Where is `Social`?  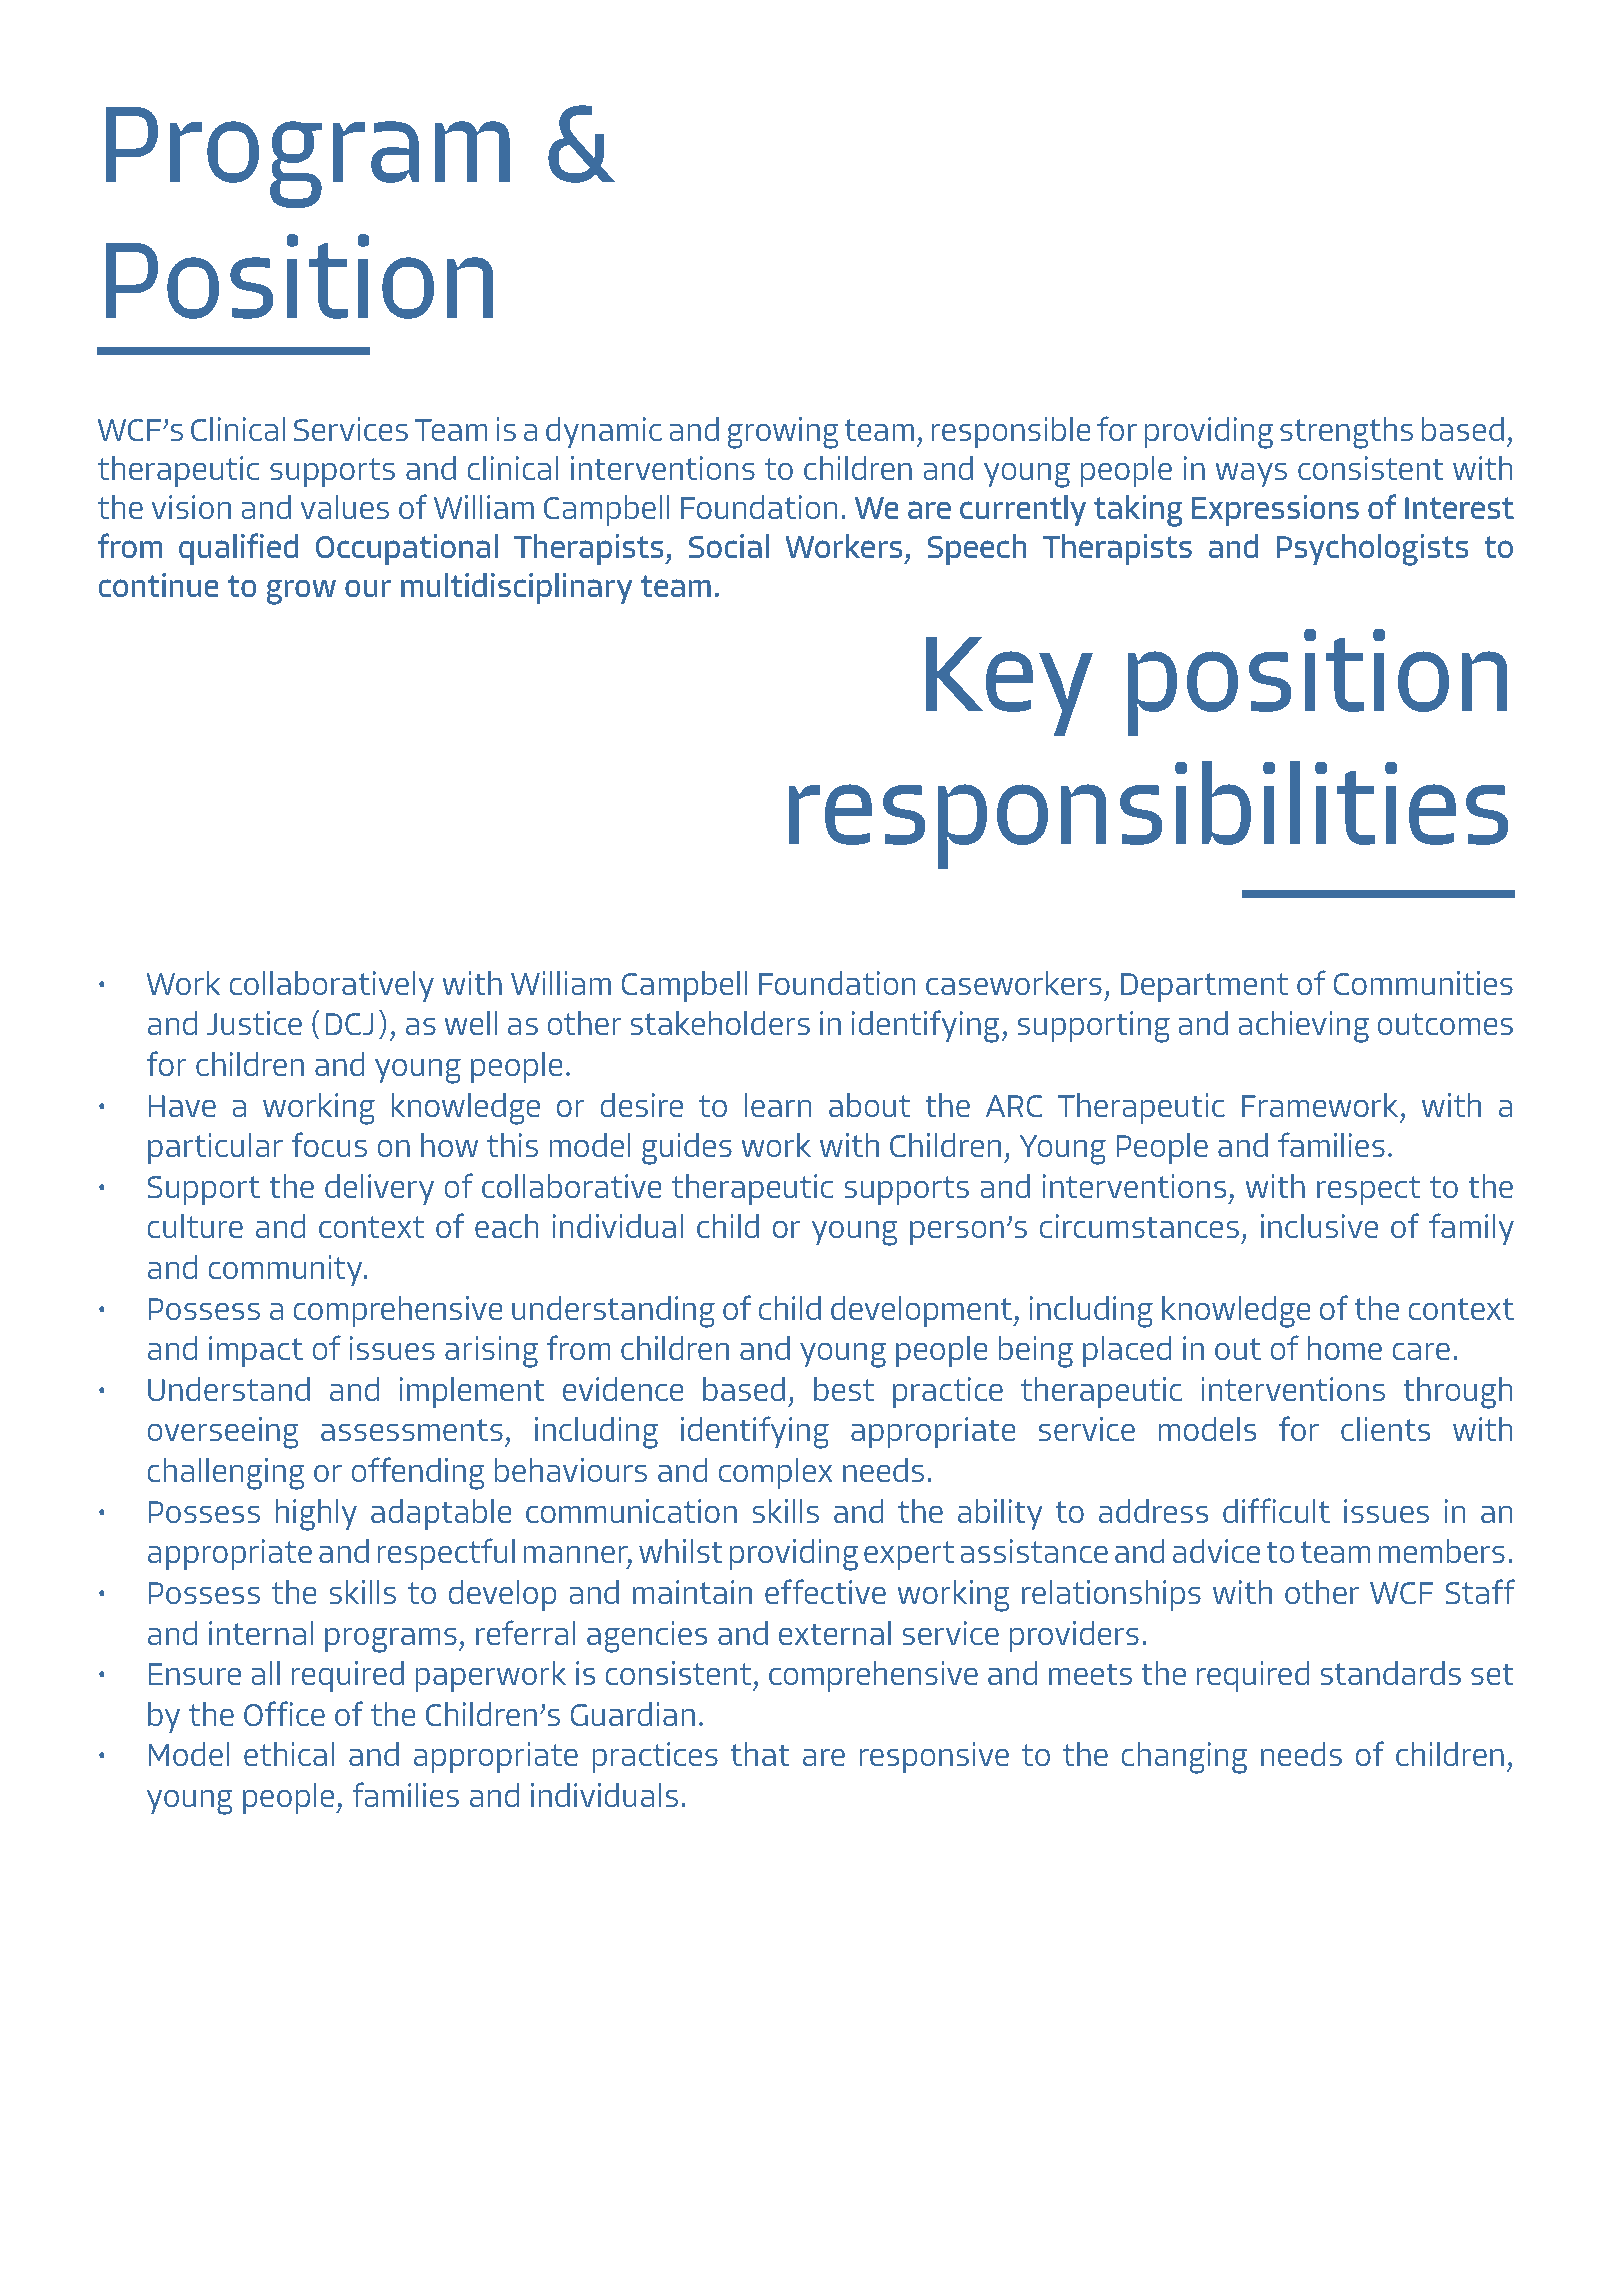
Social is located at coordinates (729, 546).
